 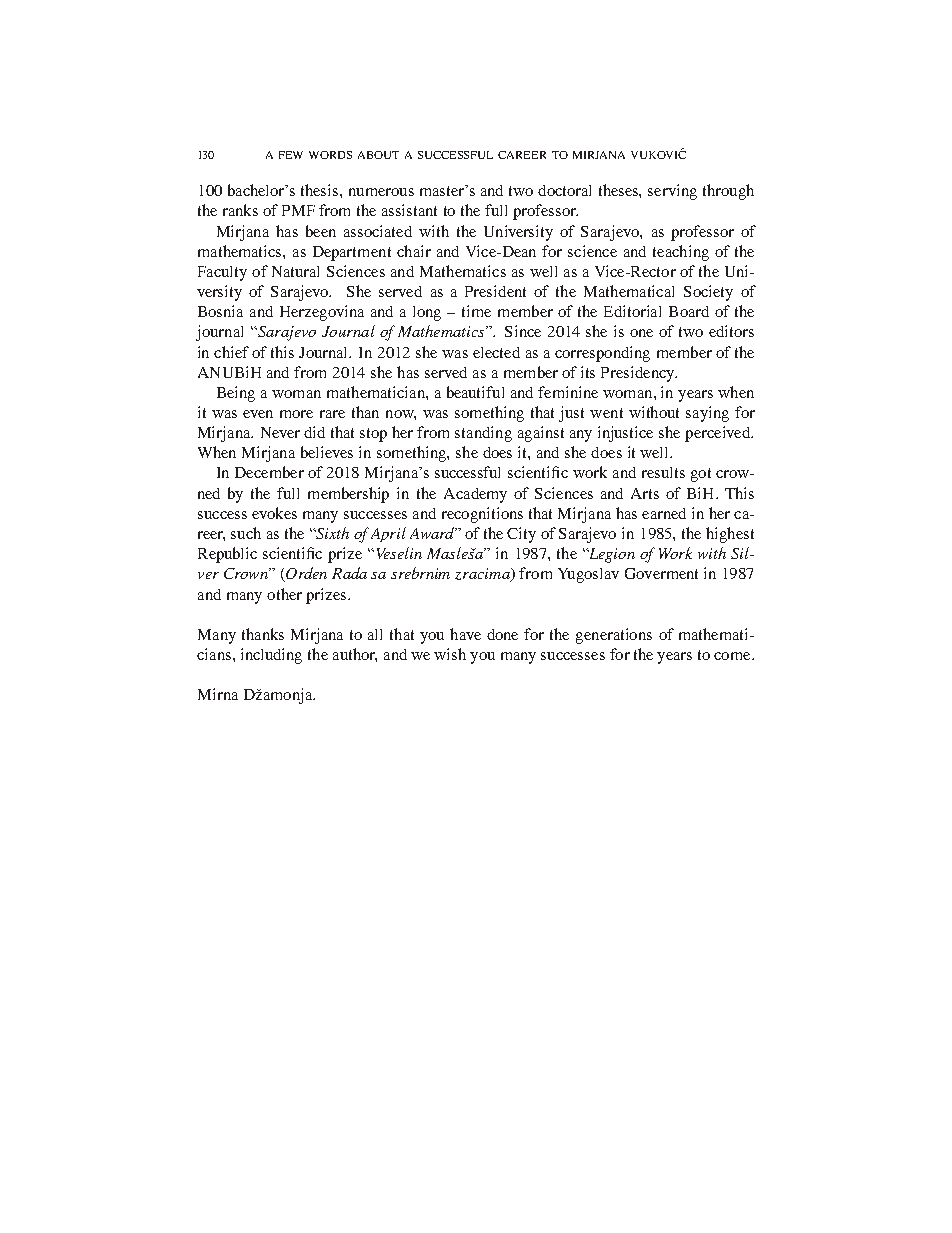 What do you see at coordinates (291, 155) in the image?
I see `FEW` at bounding box center [291, 155].
